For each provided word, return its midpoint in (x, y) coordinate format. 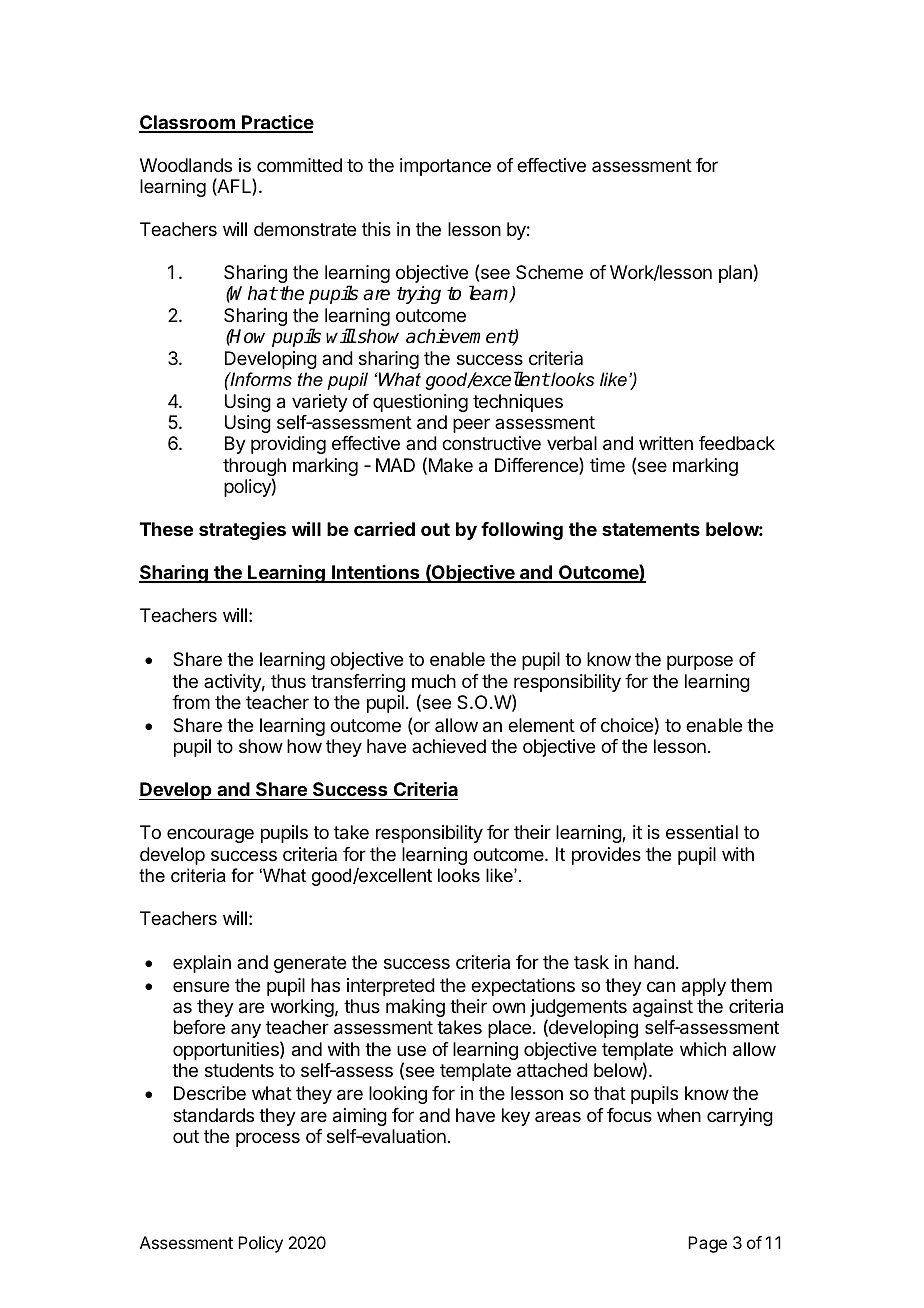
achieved (449, 746)
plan (735, 274)
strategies (242, 531)
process (268, 1139)
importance (445, 167)
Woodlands (186, 165)
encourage (210, 835)
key (516, 1117)
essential (702, 832)
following (522, 531)
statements (651, 529)
